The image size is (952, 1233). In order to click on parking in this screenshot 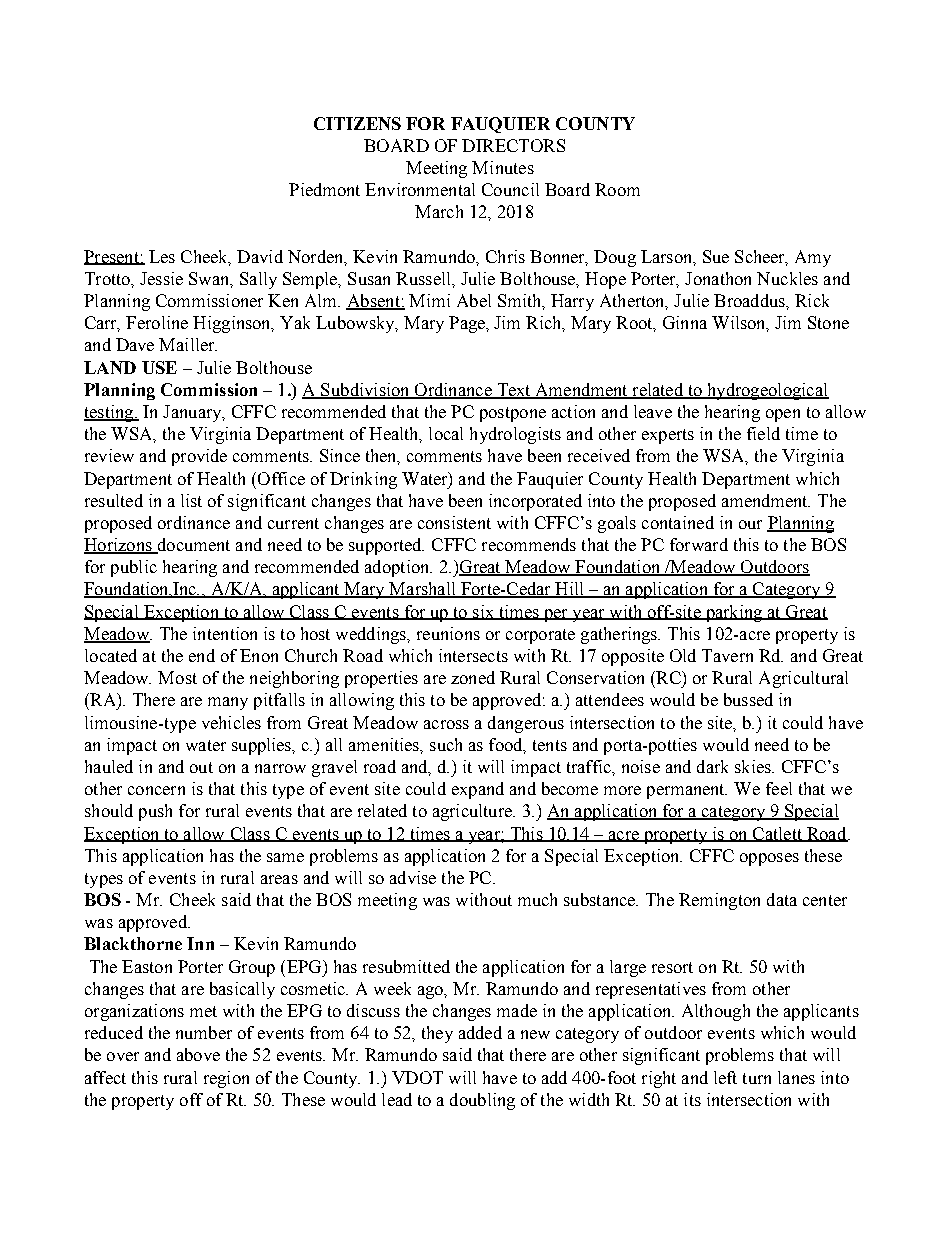, I will do `click(734, 613)`.
